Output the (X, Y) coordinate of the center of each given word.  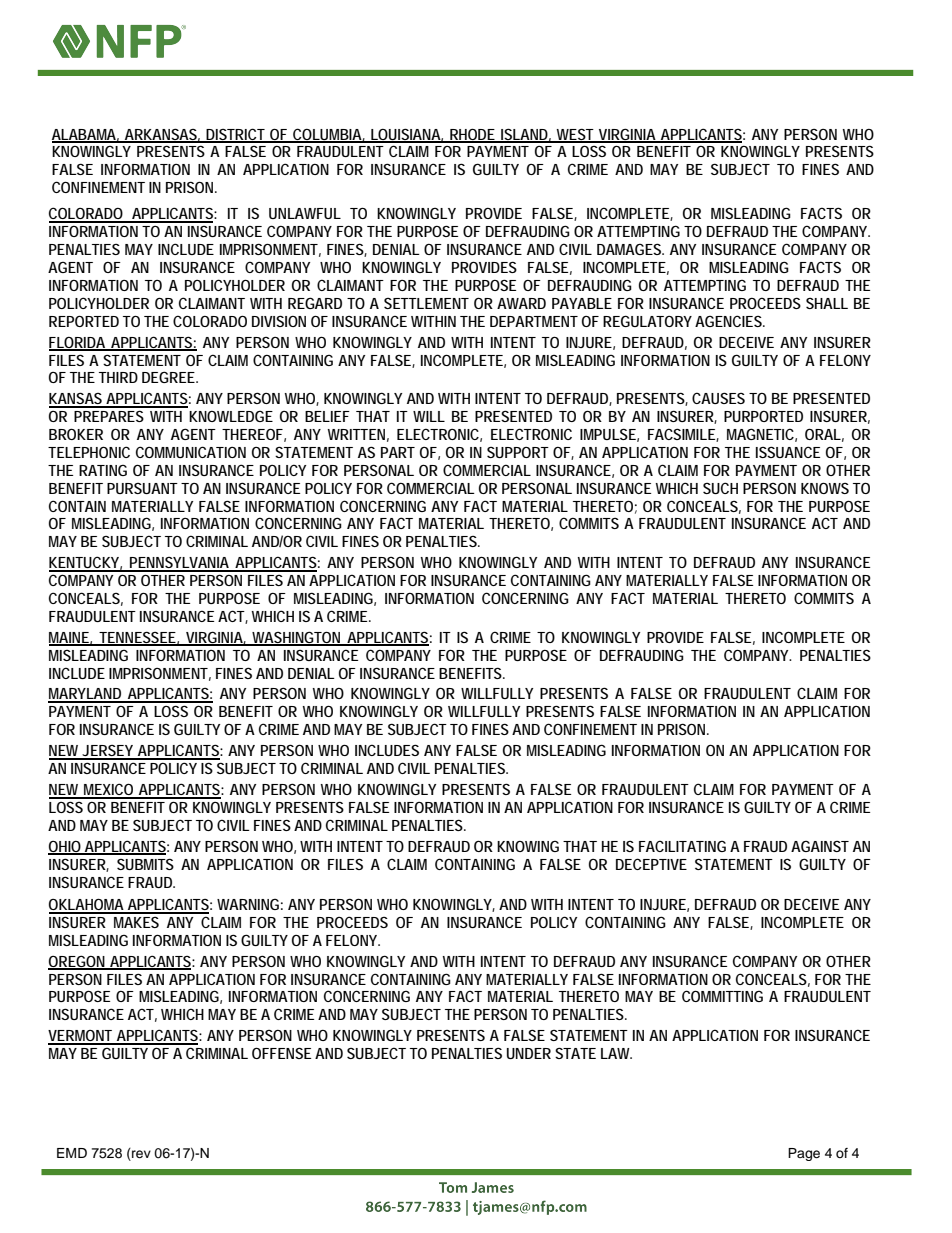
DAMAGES (630, 249)
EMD (72, 1153)
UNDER (529, 1053)
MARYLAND (86, 695)
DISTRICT (236, 135)
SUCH (720, 488)
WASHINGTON (297, 638)
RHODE (472, 135)
